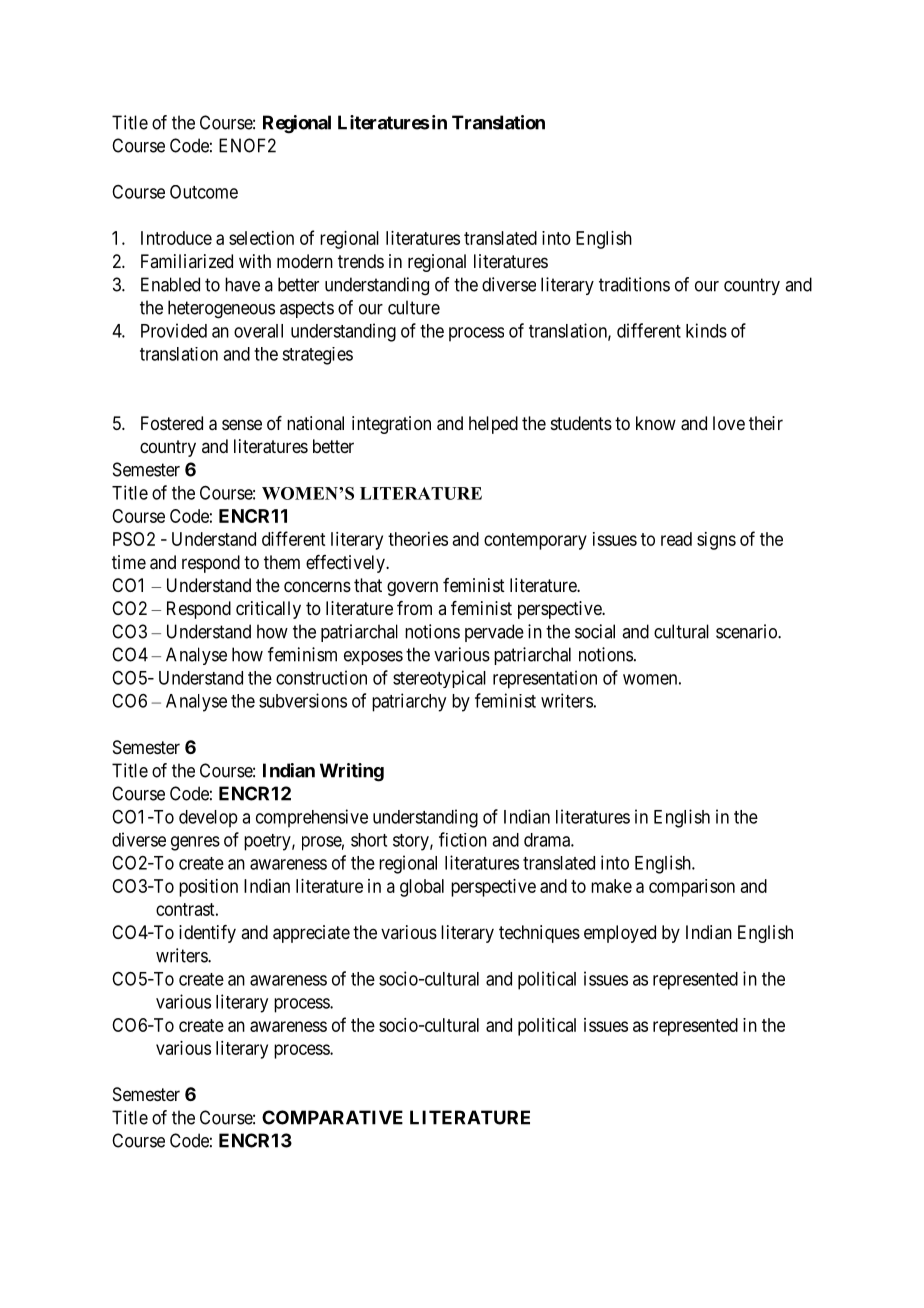 The width and height of the screenshot is (924, 1308). Describe the element at coordinates (332, 1117) in the screenshot. I see `COMPARATIVE` at that location.
